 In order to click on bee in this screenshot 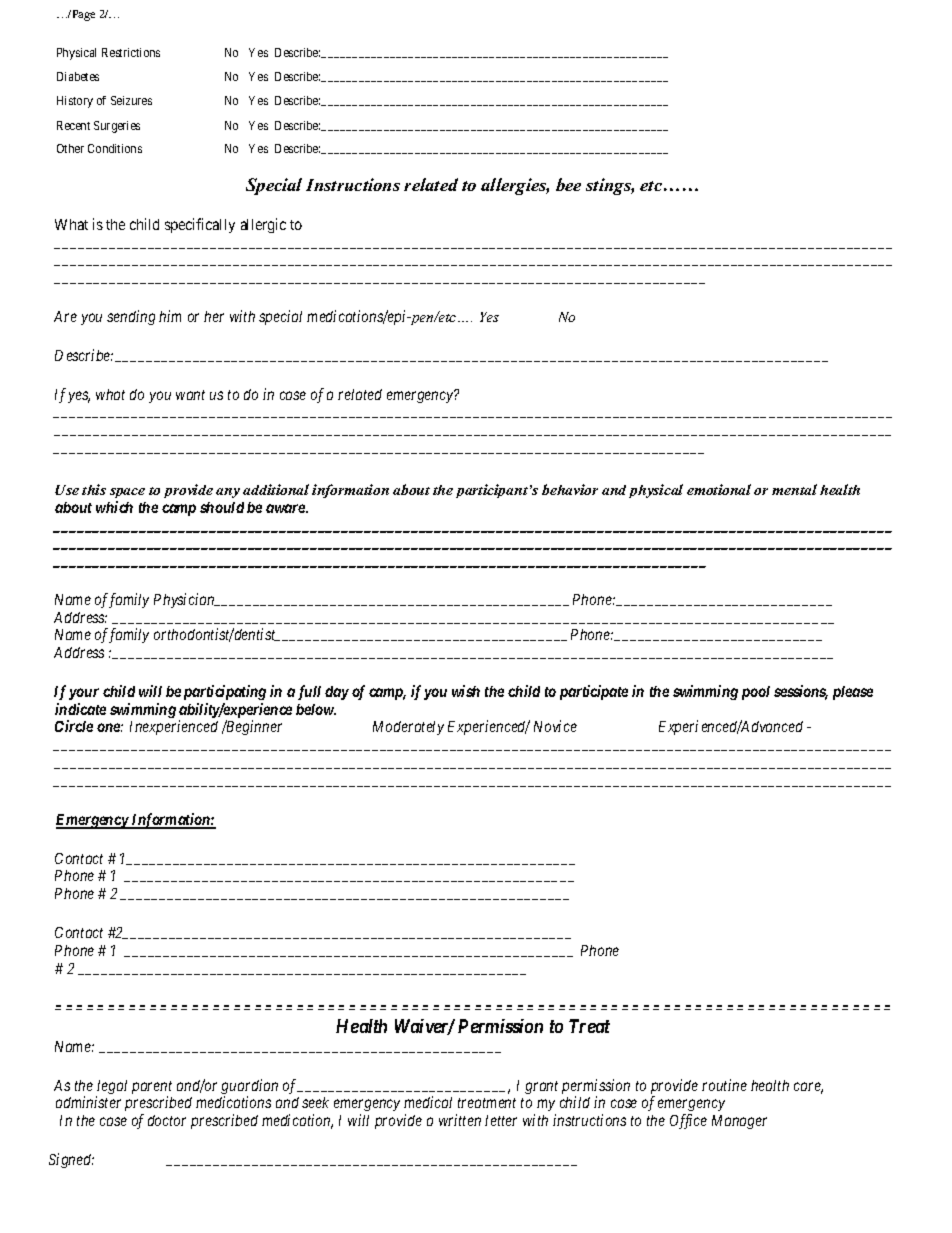, I will do `click(568, 184)`.
